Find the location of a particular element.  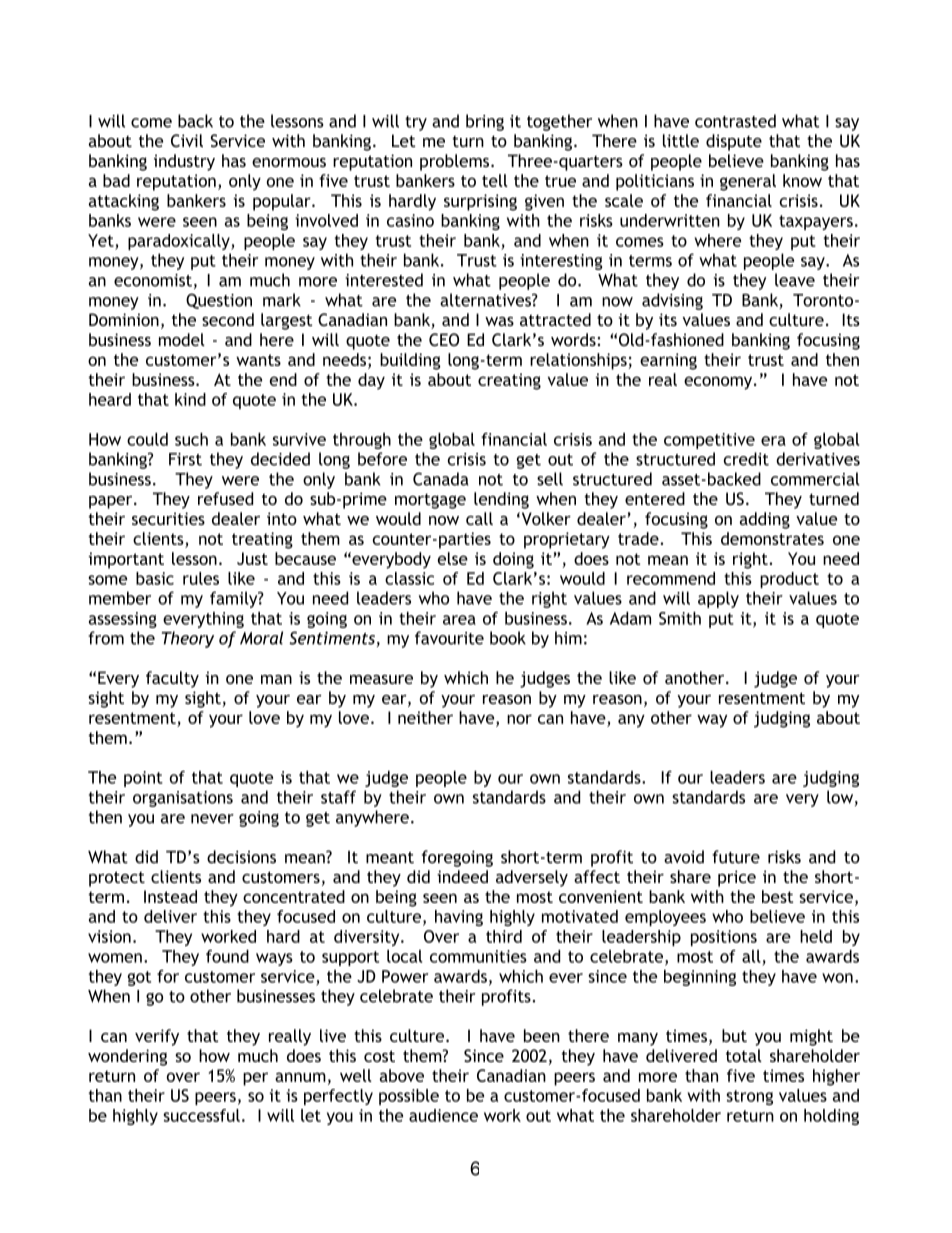

adding is located at coordinates (765, 520).
